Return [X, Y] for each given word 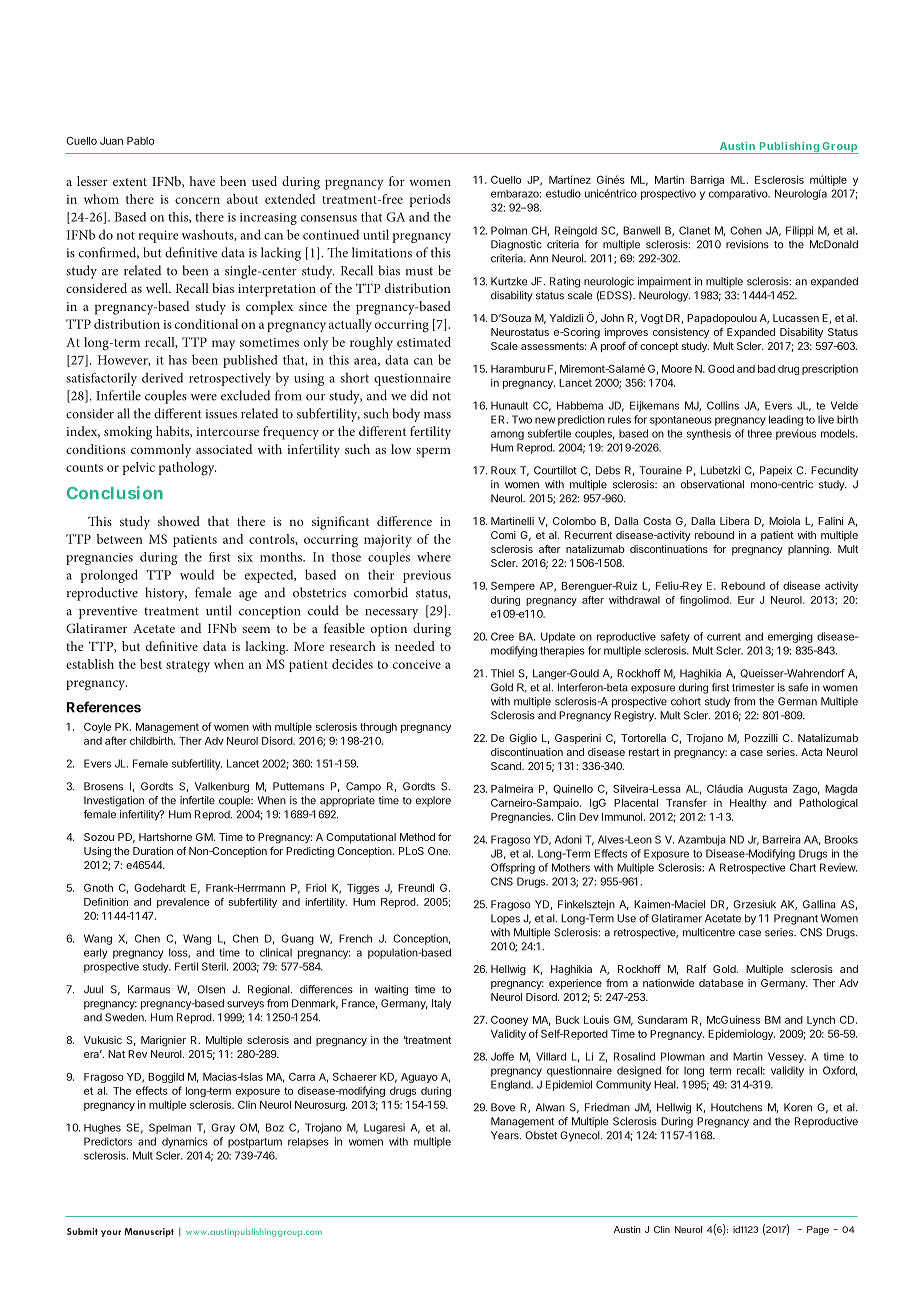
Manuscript [149, 1232]
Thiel [502, 673]
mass [437, 415]
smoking [128, 433]
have [202, 181]
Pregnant [796, 919]
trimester [753, 687]
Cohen [746, 230]
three [759, 433]
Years [506, 1135]
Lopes [505, 919]
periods [430, 200]
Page [818, 1230]
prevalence [183, 903]
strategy [188, 667]
